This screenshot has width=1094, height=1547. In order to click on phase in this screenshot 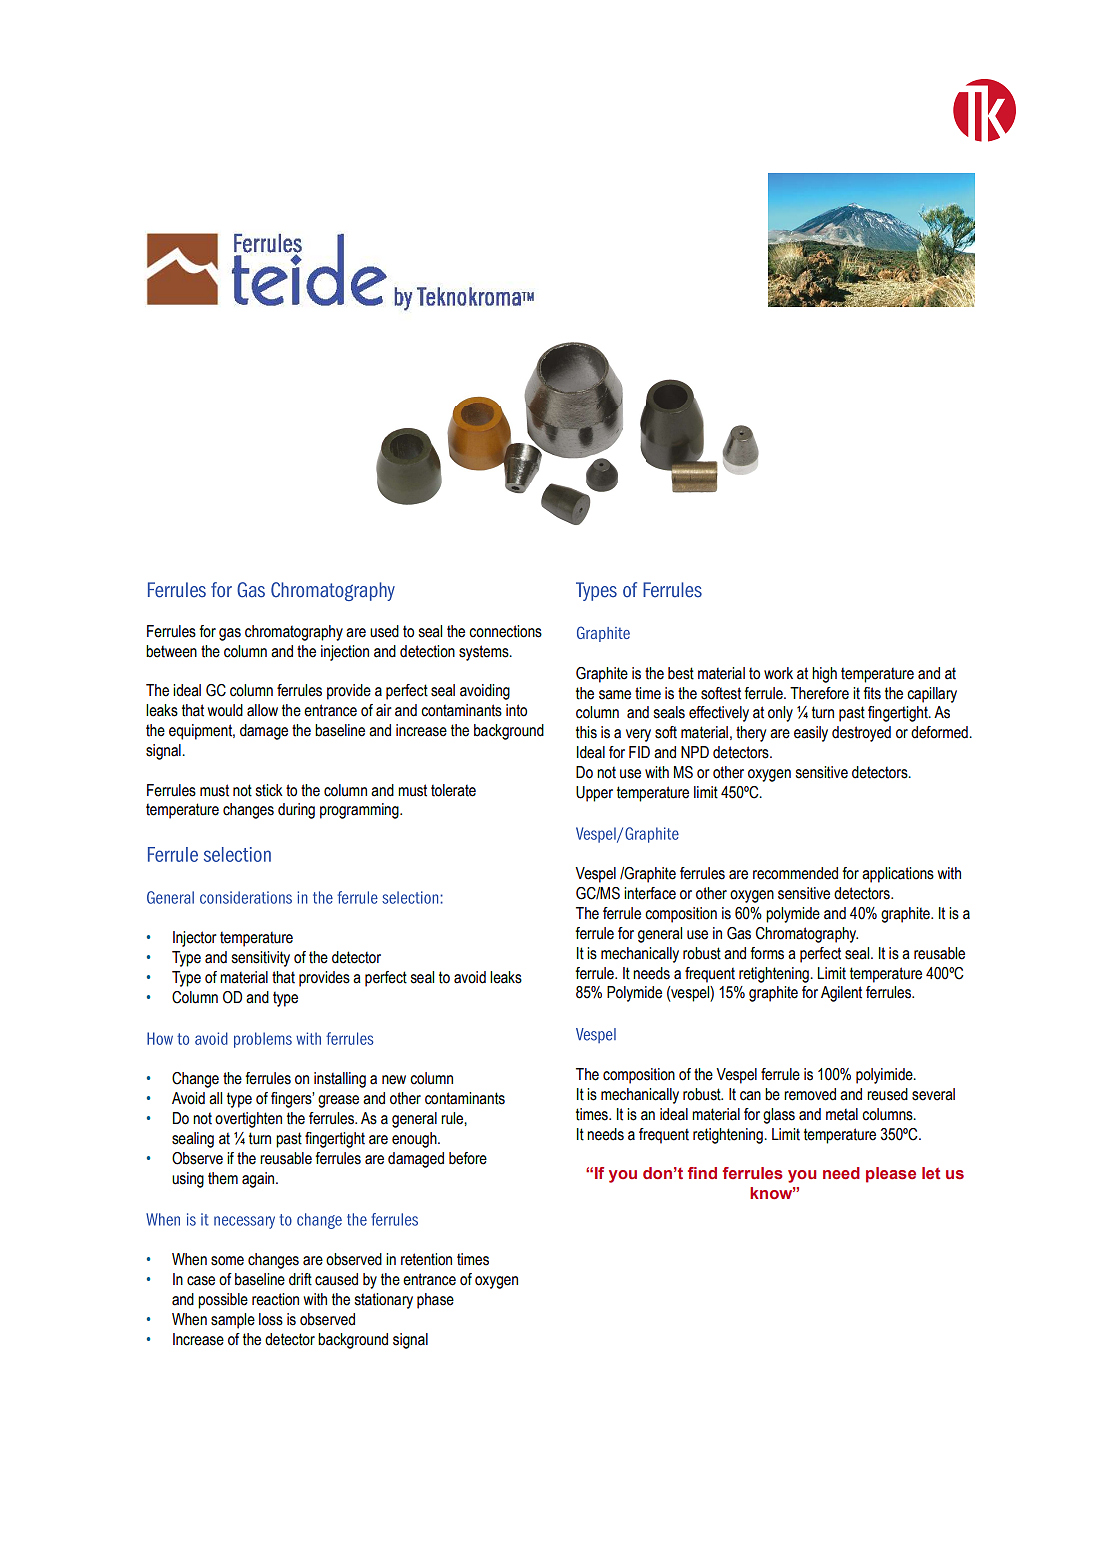, I will do `click(435, 1301)`.
